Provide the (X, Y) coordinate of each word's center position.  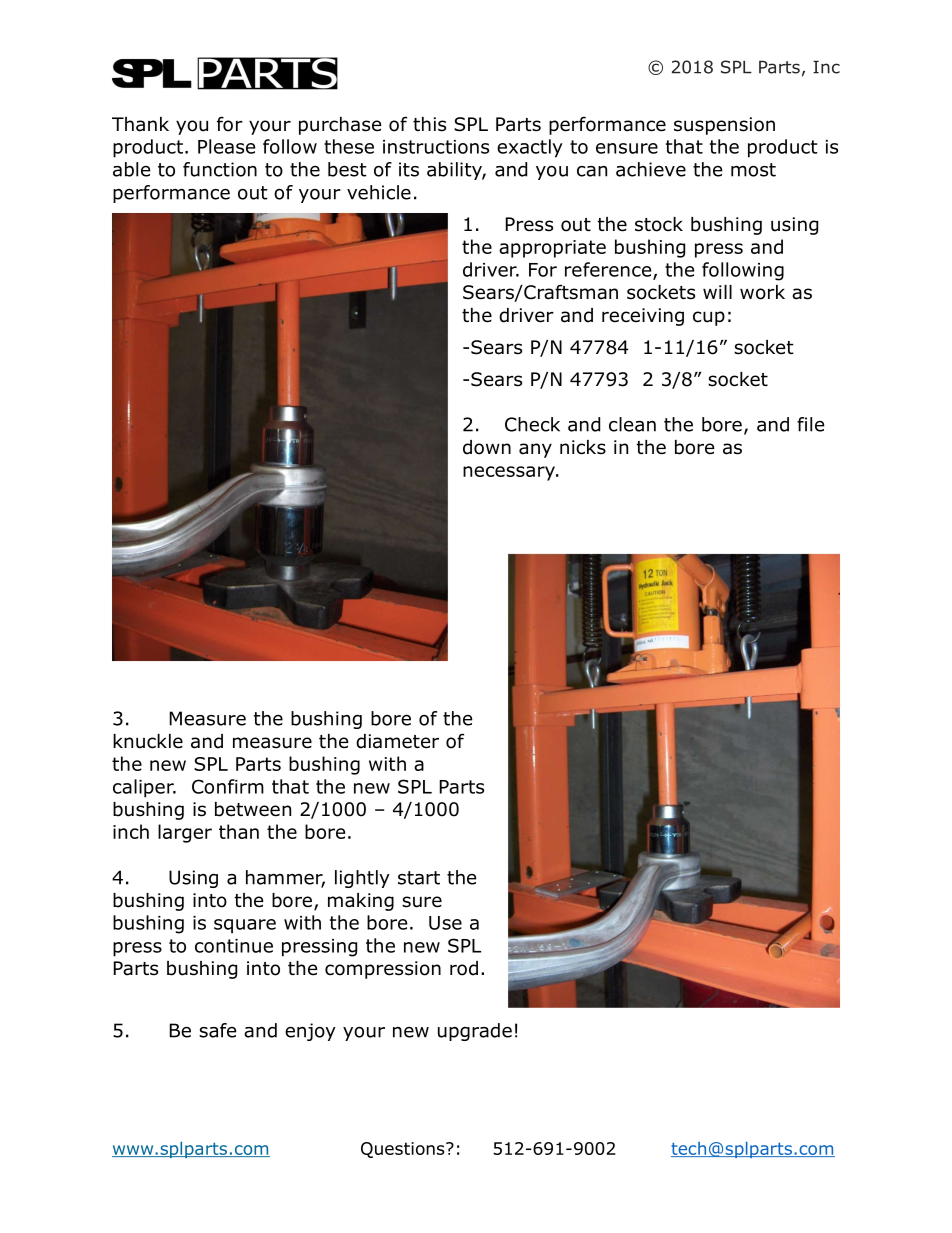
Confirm (228, 786)
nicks (583, 447)
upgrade (475, 1032)
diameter (397, 741)
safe (217, 1030)
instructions (436, 147)
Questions (404, 1150)
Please (226, 146)
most (753, 170)
